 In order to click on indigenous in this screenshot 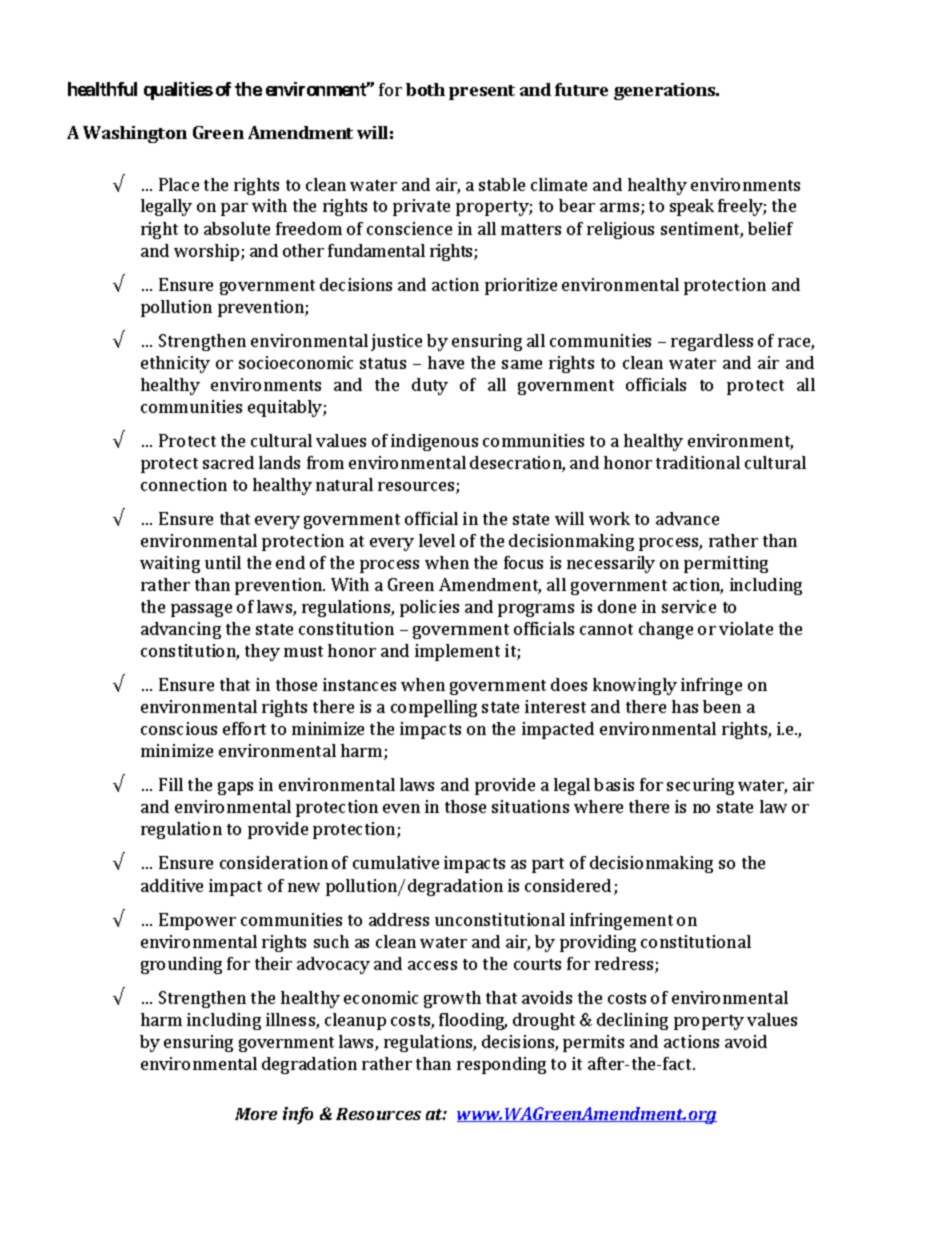, I will do `click(434, 442)`.
